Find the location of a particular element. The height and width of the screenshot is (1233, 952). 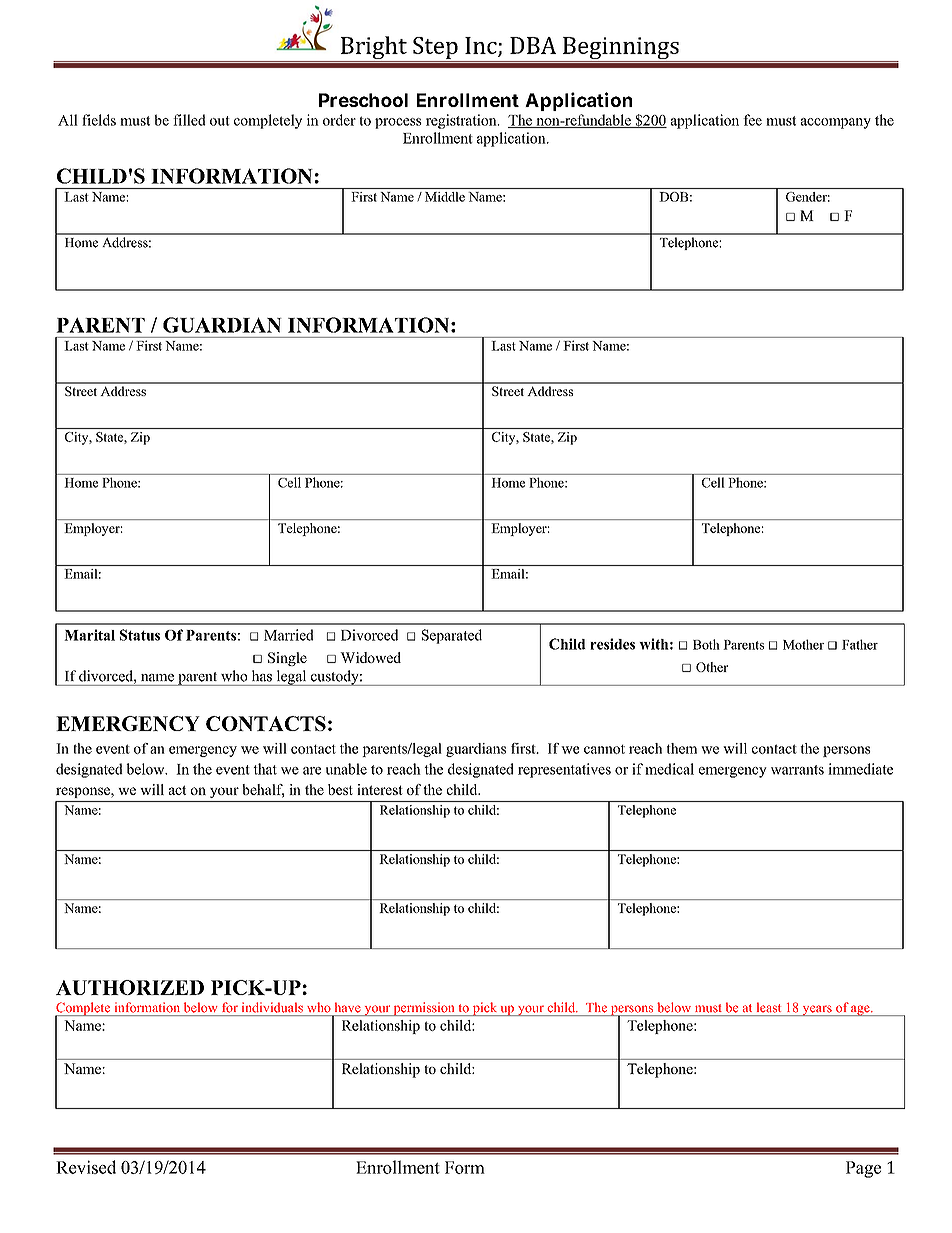

Inc is located at coordinates (482, 46).
